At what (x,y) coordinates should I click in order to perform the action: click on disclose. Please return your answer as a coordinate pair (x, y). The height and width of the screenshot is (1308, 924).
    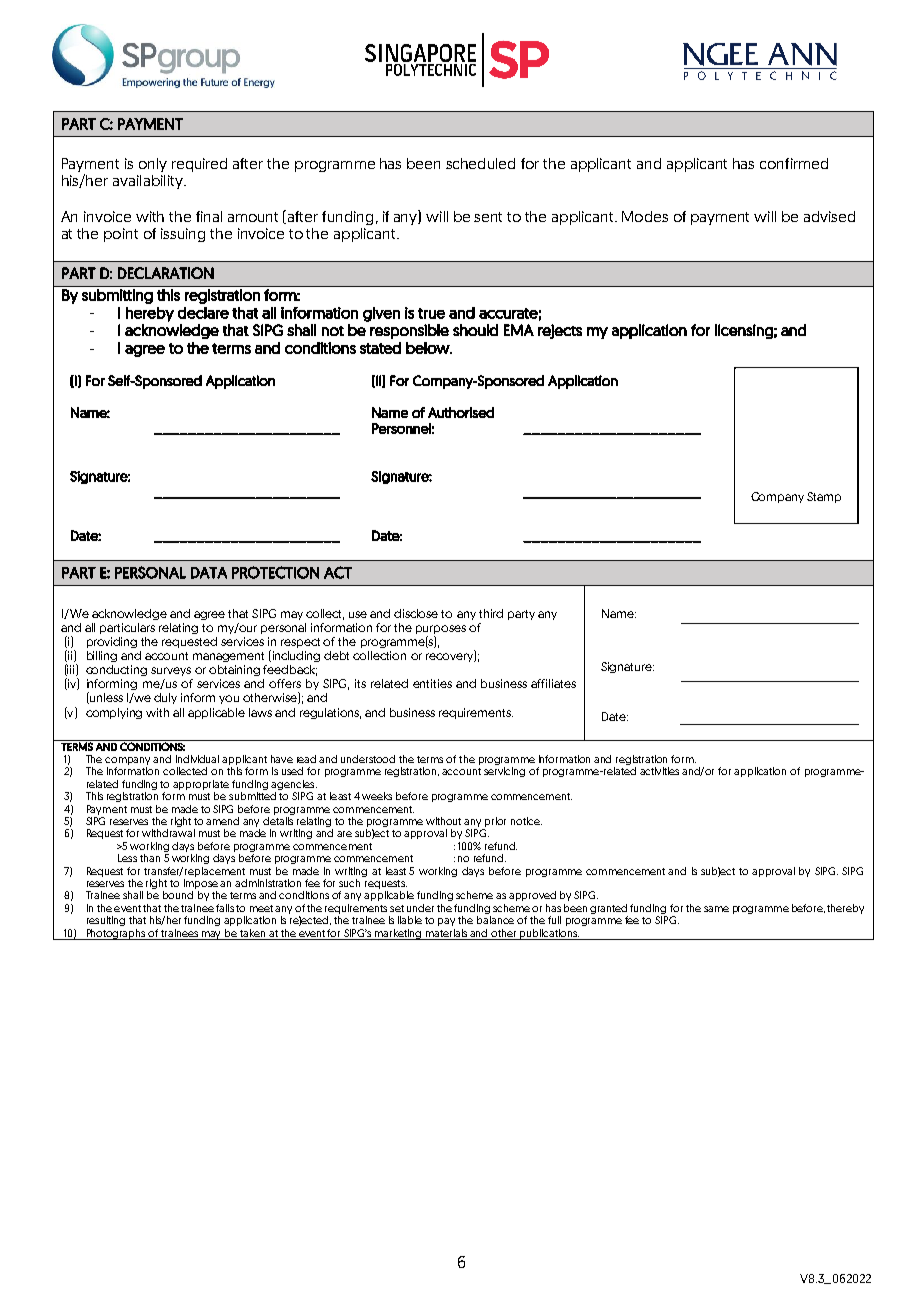
    Looking at the image, I should click on (416, 613).
